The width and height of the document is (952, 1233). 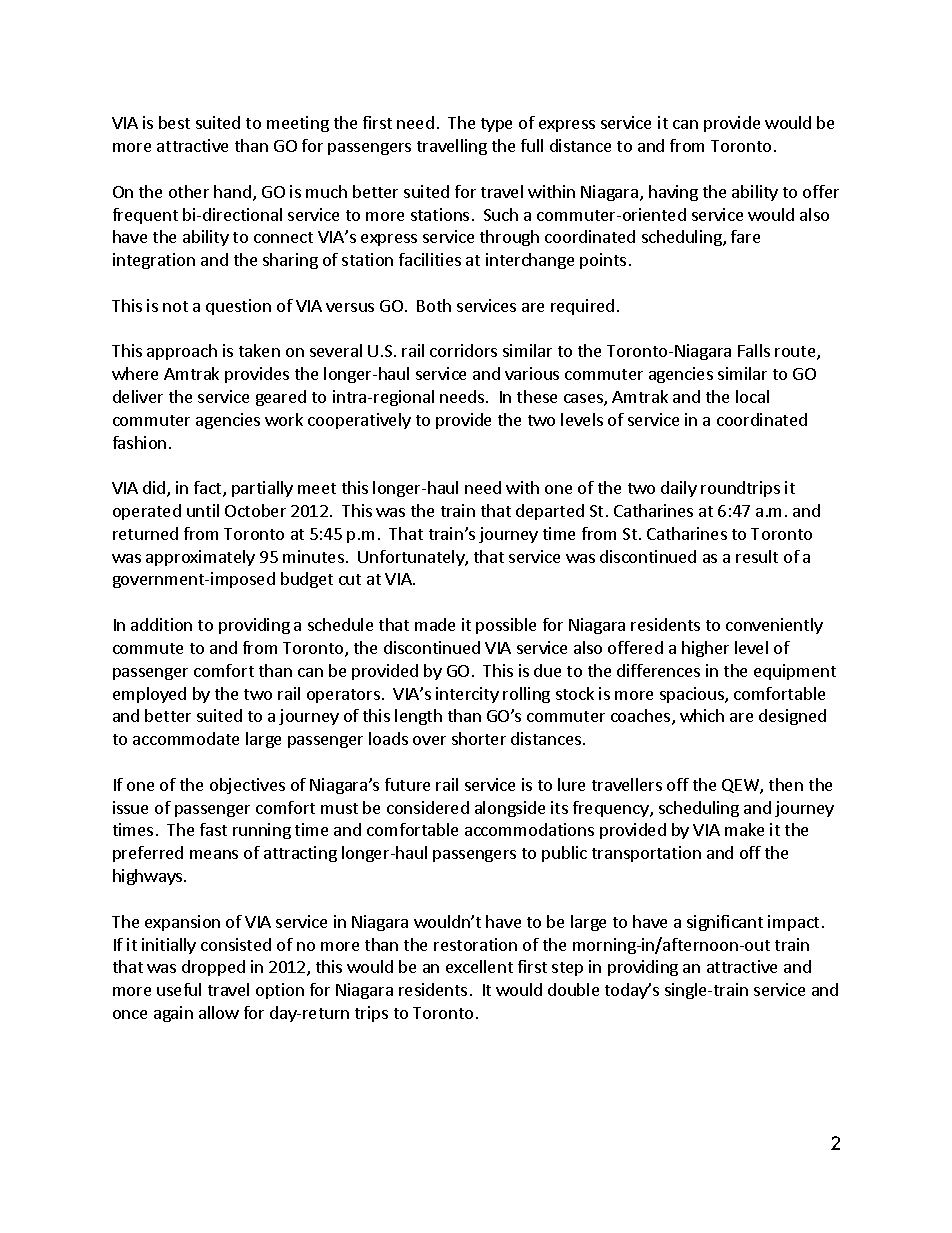 What do you see at coordinates (174, 122) in the document?
I see `best` at bounding box center [174, 122].
